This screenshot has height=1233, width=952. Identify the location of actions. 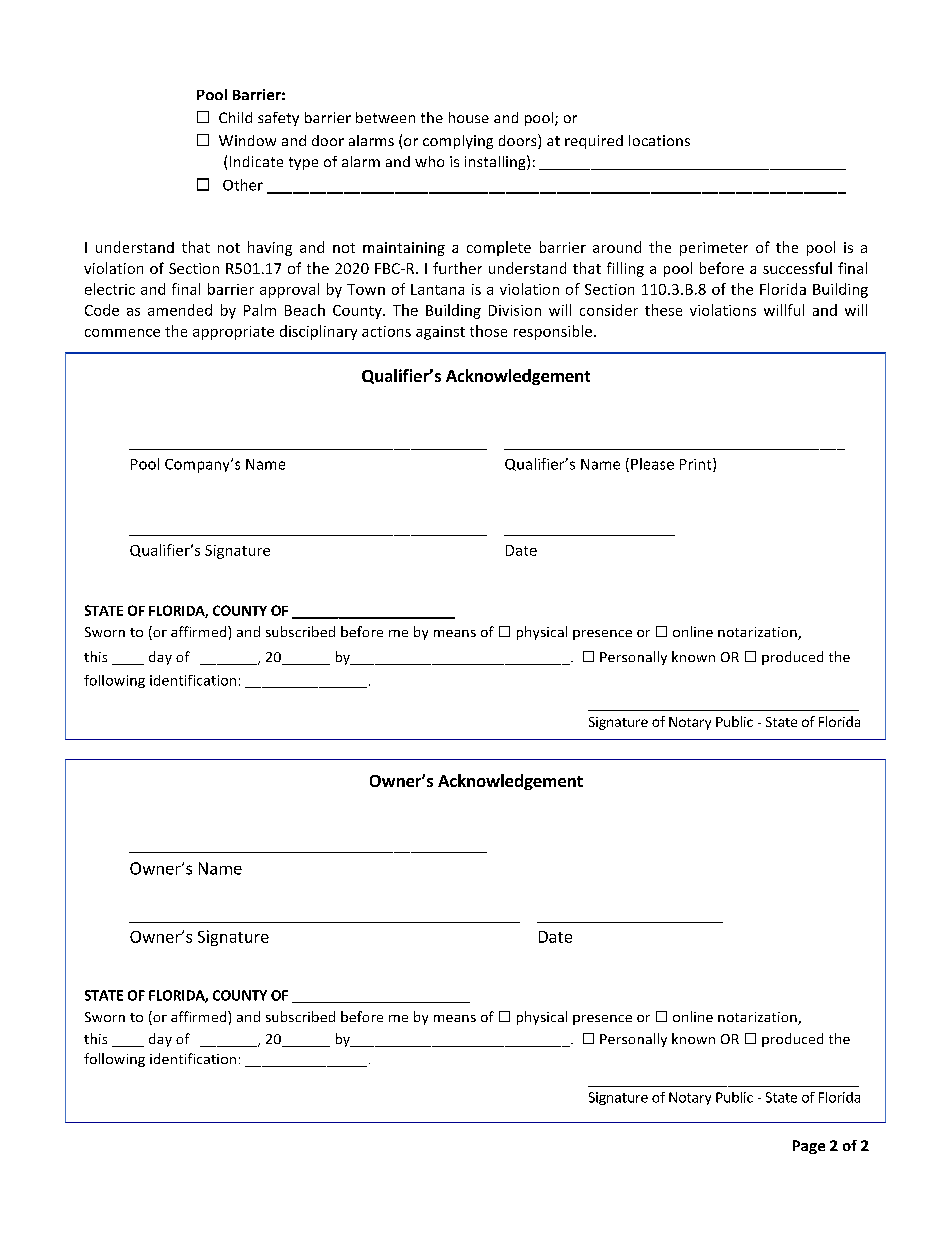
(386, 331).
